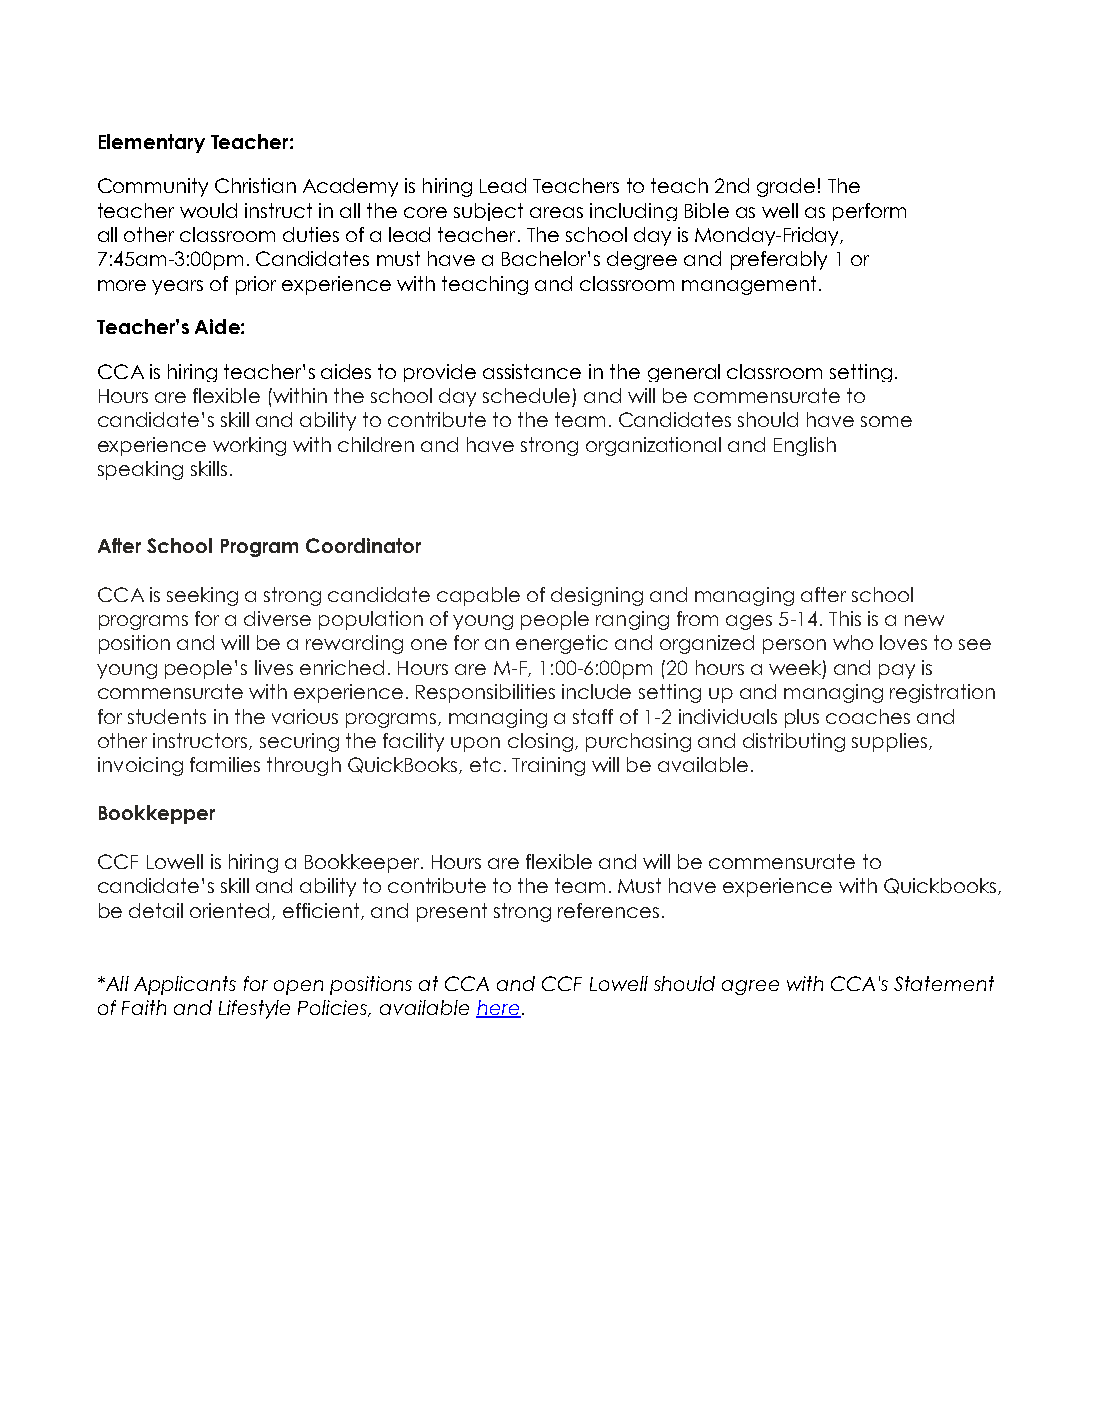 The height and width of the screenshot is (1425, 1101). What do you see at coordinates (886, 421) in the screenshot?
I see `some` at bounding box center [886, 421].
